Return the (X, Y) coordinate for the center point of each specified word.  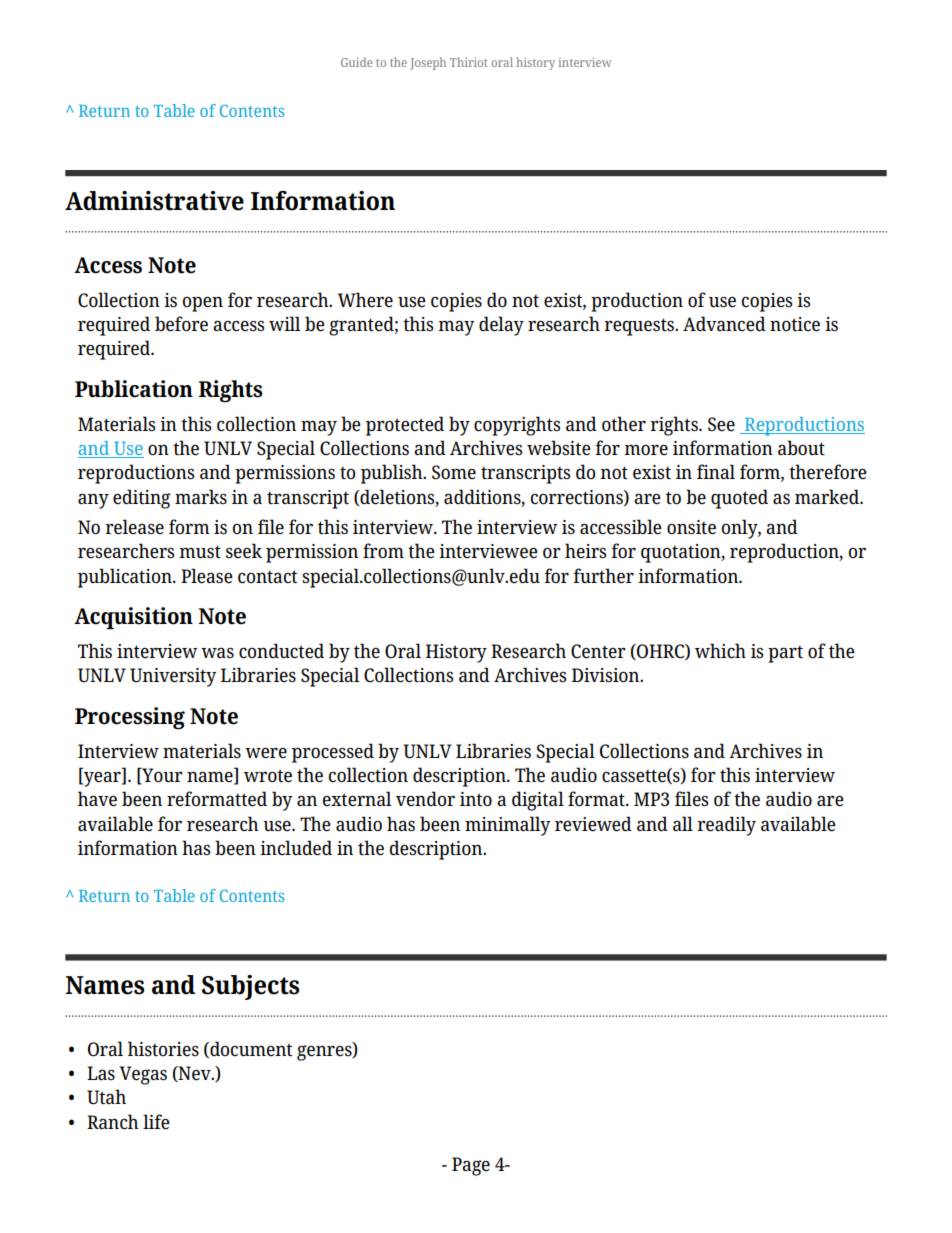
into (476, 799)
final (716, 471)
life (156, 1121)
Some (454, 472)
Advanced (724, 323)
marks (201, 496)
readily (727, 826)
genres (325, 1052)
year (102, 779)
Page (471, 1166)
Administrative (154, 201)
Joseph (428, 63)
